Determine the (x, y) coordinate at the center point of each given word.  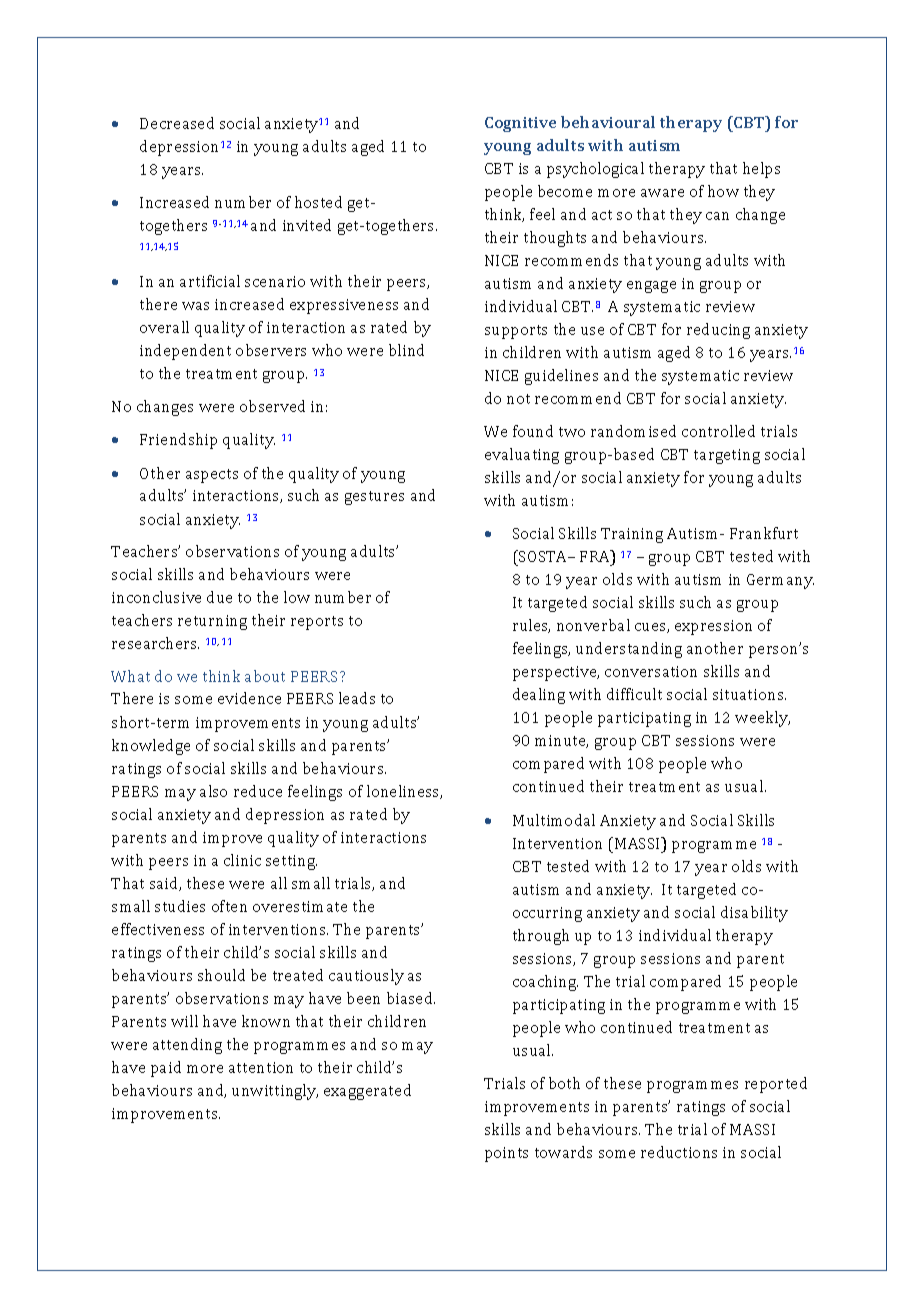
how (723, 191)
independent (185, 352)
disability (754, 914)
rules (531, 626)
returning (212, 622)
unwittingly (275, 1092)
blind (406, 350)
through (541, 937)
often (229, 906)
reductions (679, 1152)
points (506, 1154)
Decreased (177, 123)
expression (713, 627)
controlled (718, 431)
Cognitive (520, 124)
